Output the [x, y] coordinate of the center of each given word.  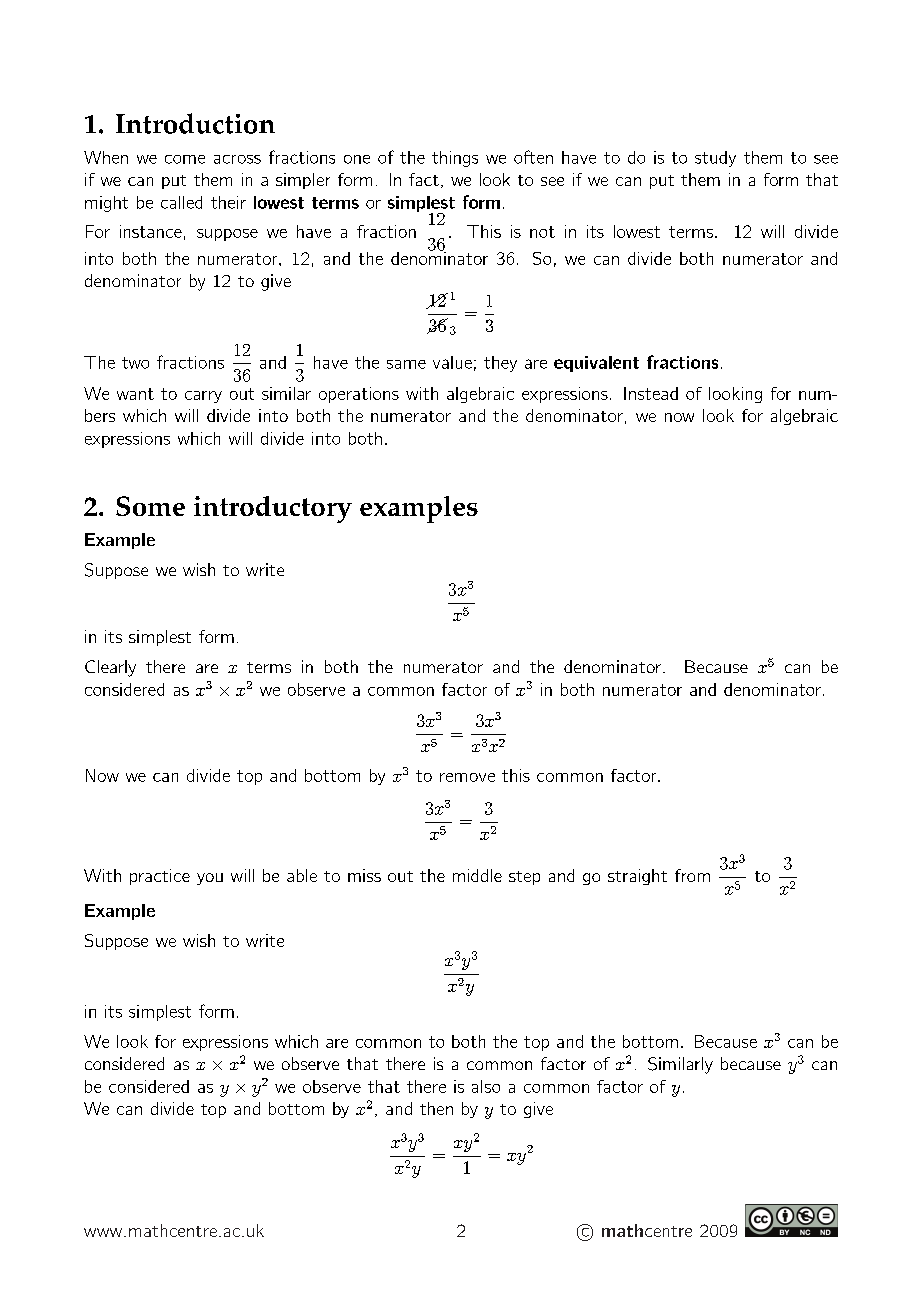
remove [467, 777]
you [210, 879]
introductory [273, 509]
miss [364, 875]
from [692, 875]
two [135, 363]
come [185, 159]
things [455, 159]
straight [637, 877]
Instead [651, 393]
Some [150, 506]
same [406, 364]
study [715, 159]
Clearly [110, 668]
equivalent [596, 364]
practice [160, 877]
